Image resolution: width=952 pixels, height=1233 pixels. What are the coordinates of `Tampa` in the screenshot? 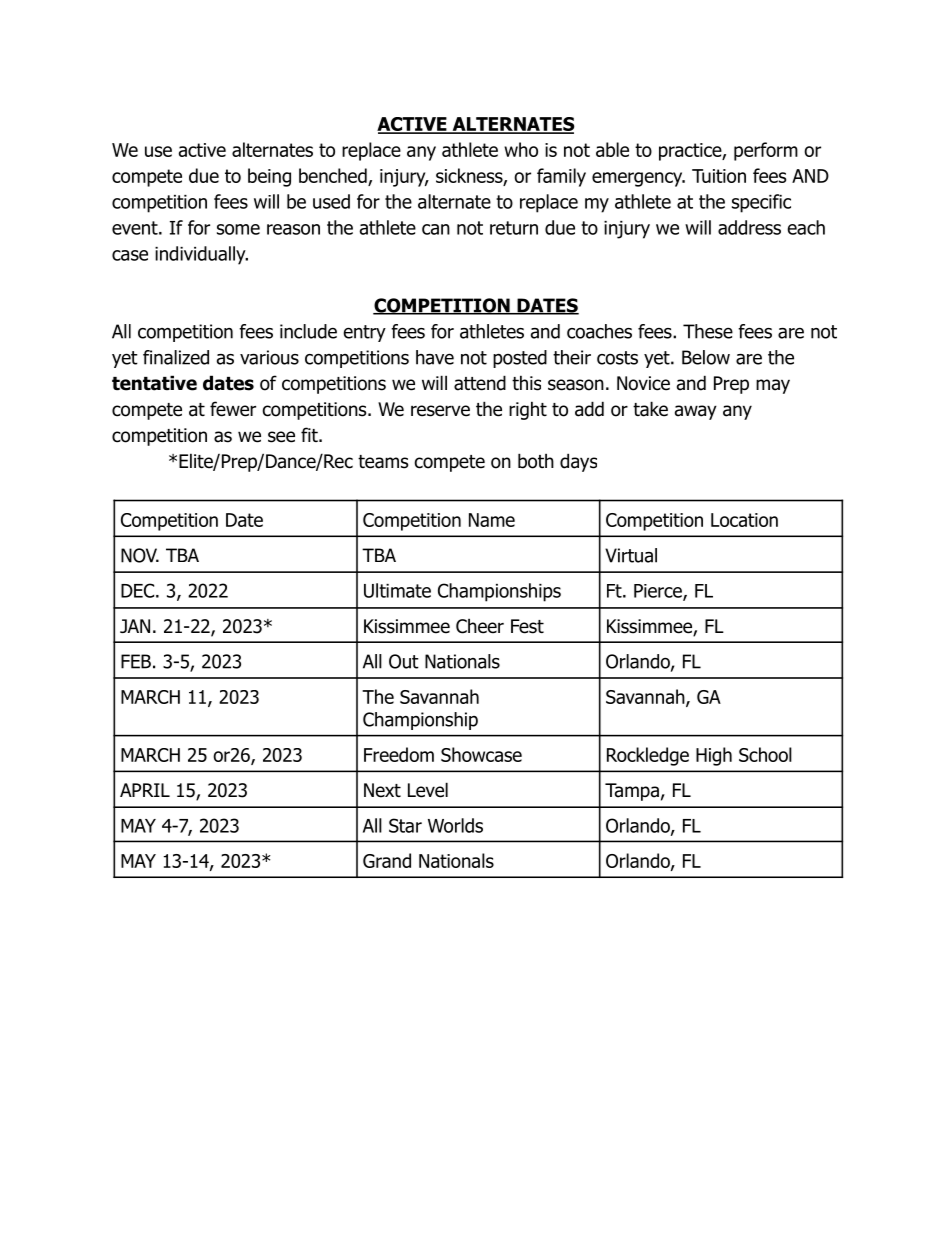 It's located at (632, 792).
